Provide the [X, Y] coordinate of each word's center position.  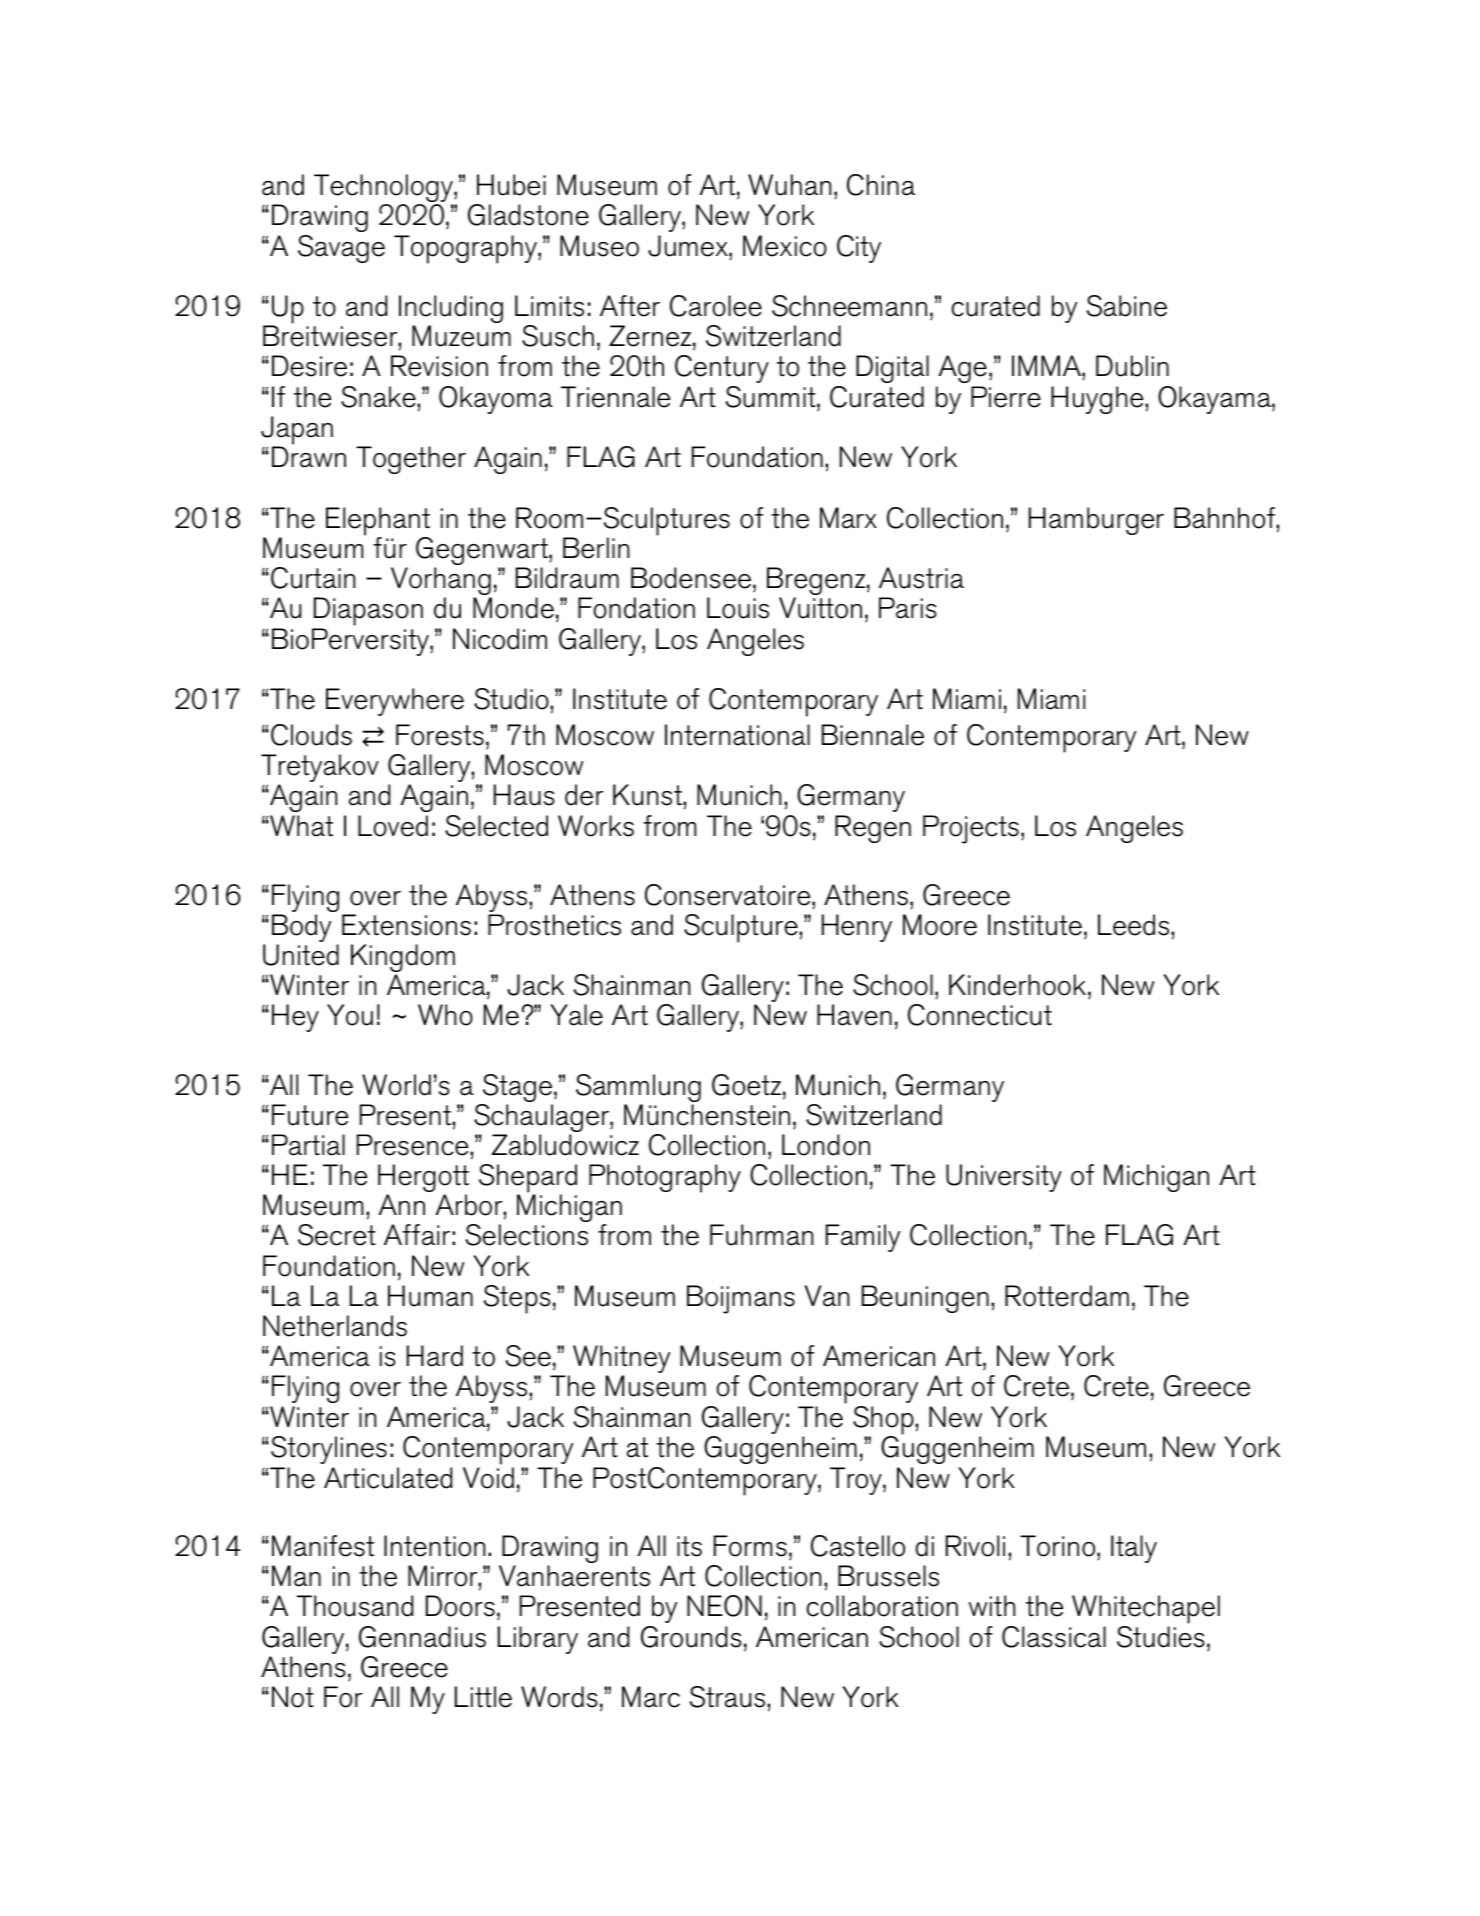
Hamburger [1096, 521]
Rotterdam [1067, 1296]
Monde [513, 608]
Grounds [691, 1637]
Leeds [1135, 925]
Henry [857, 928]
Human [430, 1296]
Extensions [406, 925]
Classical [1054, 1637]
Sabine [1127, 306]
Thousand [355, 1606]
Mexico [785, 246]
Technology [384, 189]
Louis [738, 608]
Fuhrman [761, 1235]
